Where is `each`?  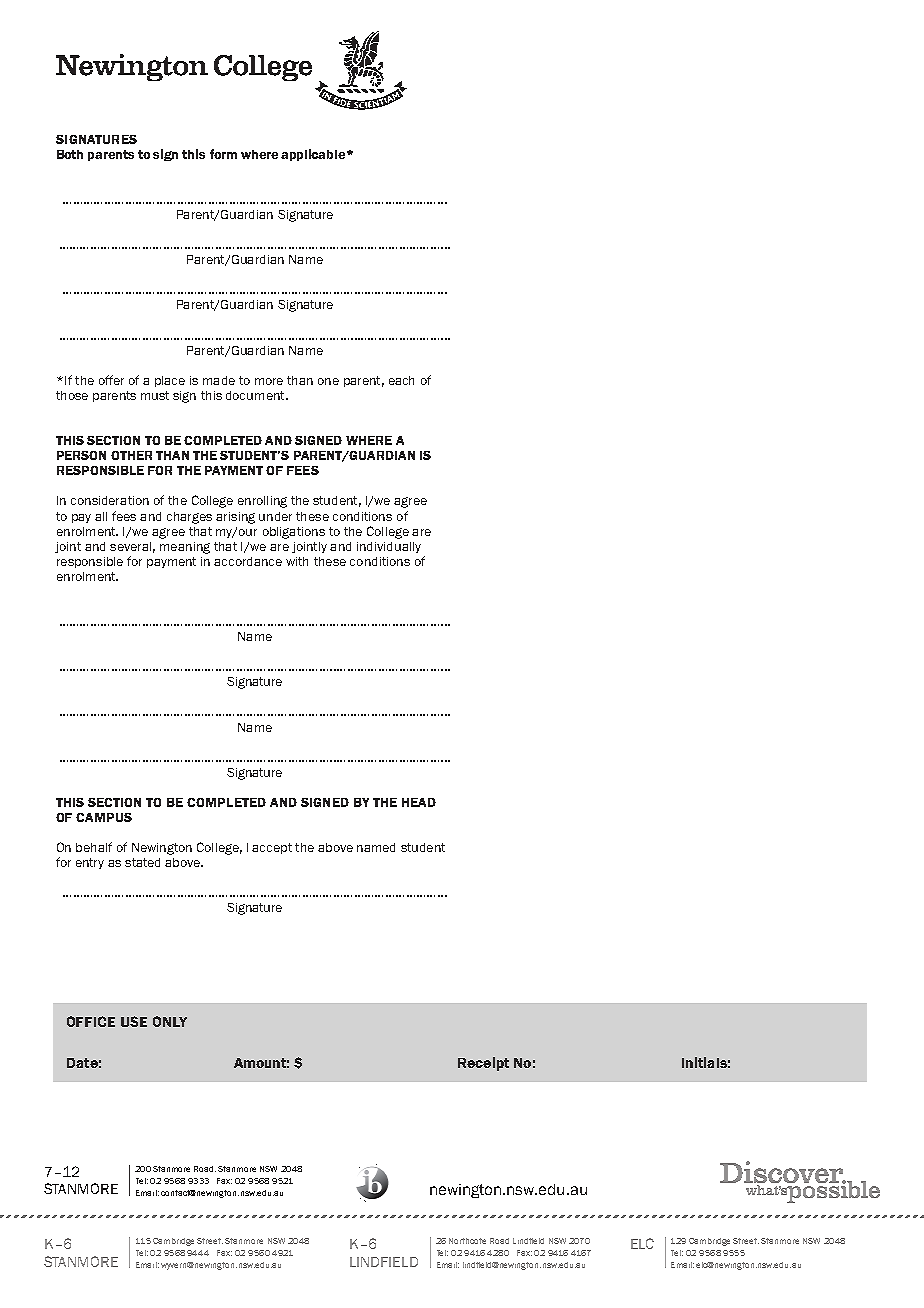 each is located at coordinates (401, 380).
